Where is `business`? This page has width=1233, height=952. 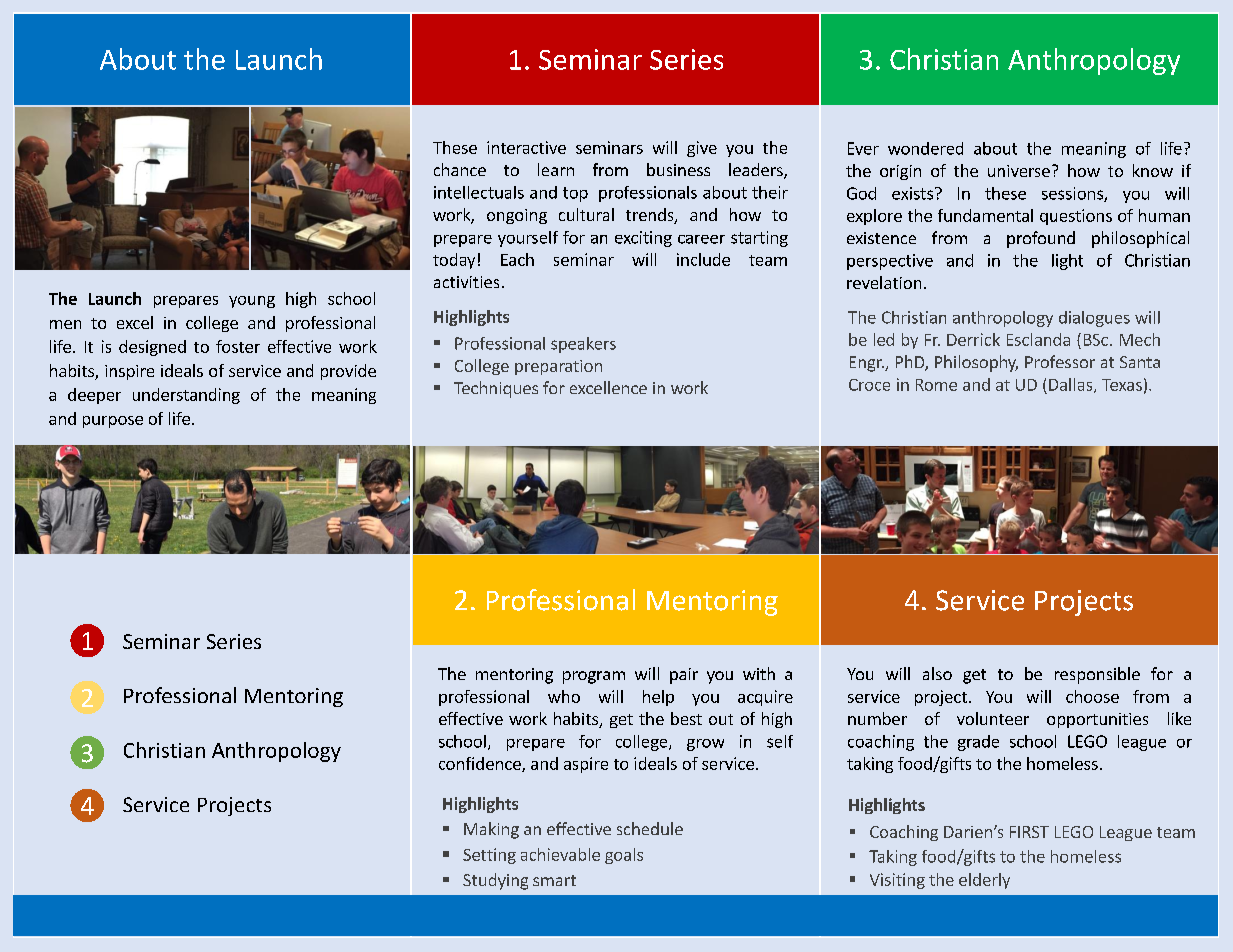
business is located at coordinates (678, 169).
